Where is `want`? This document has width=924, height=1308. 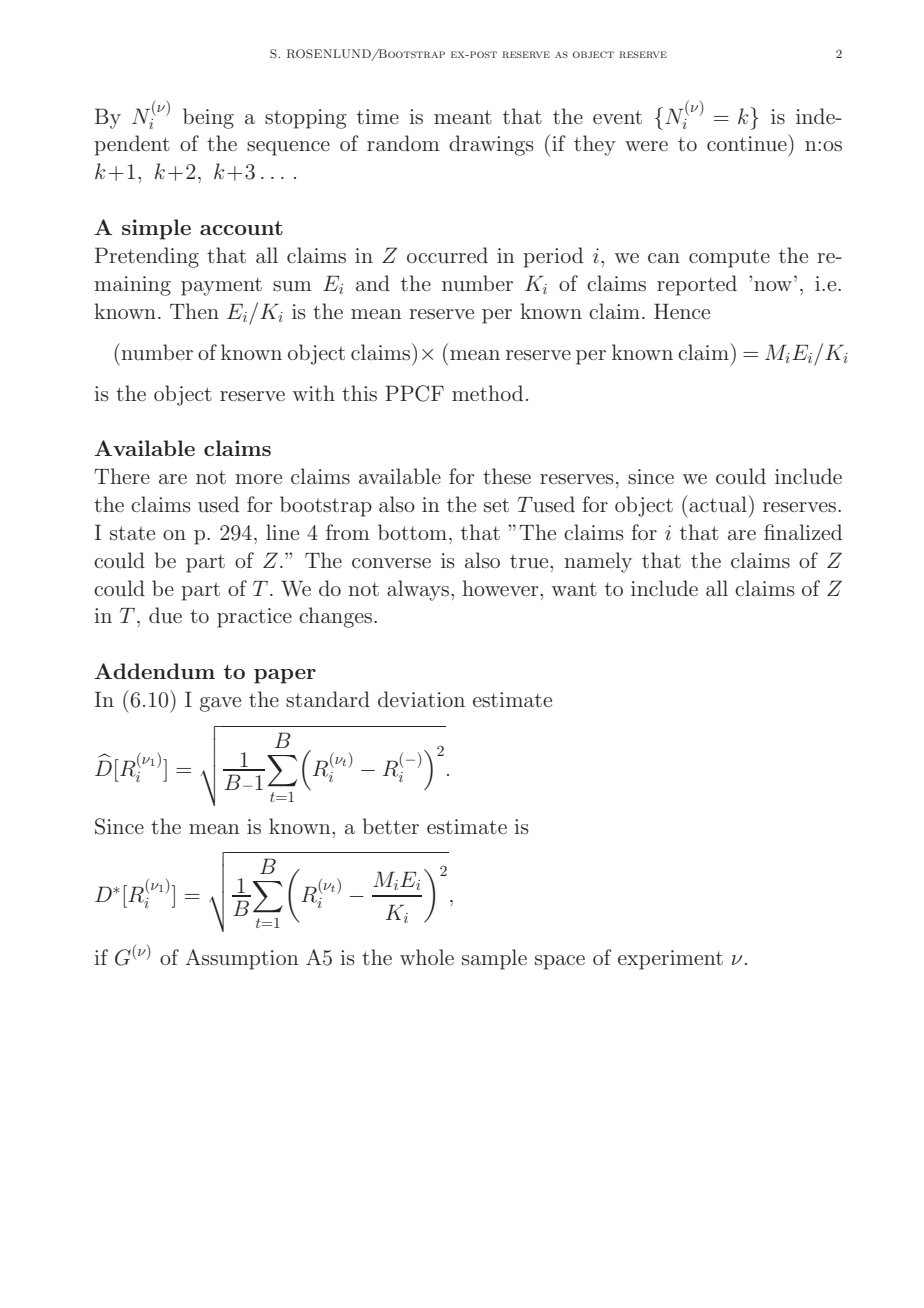
want is located at coordinates (574, 589).
